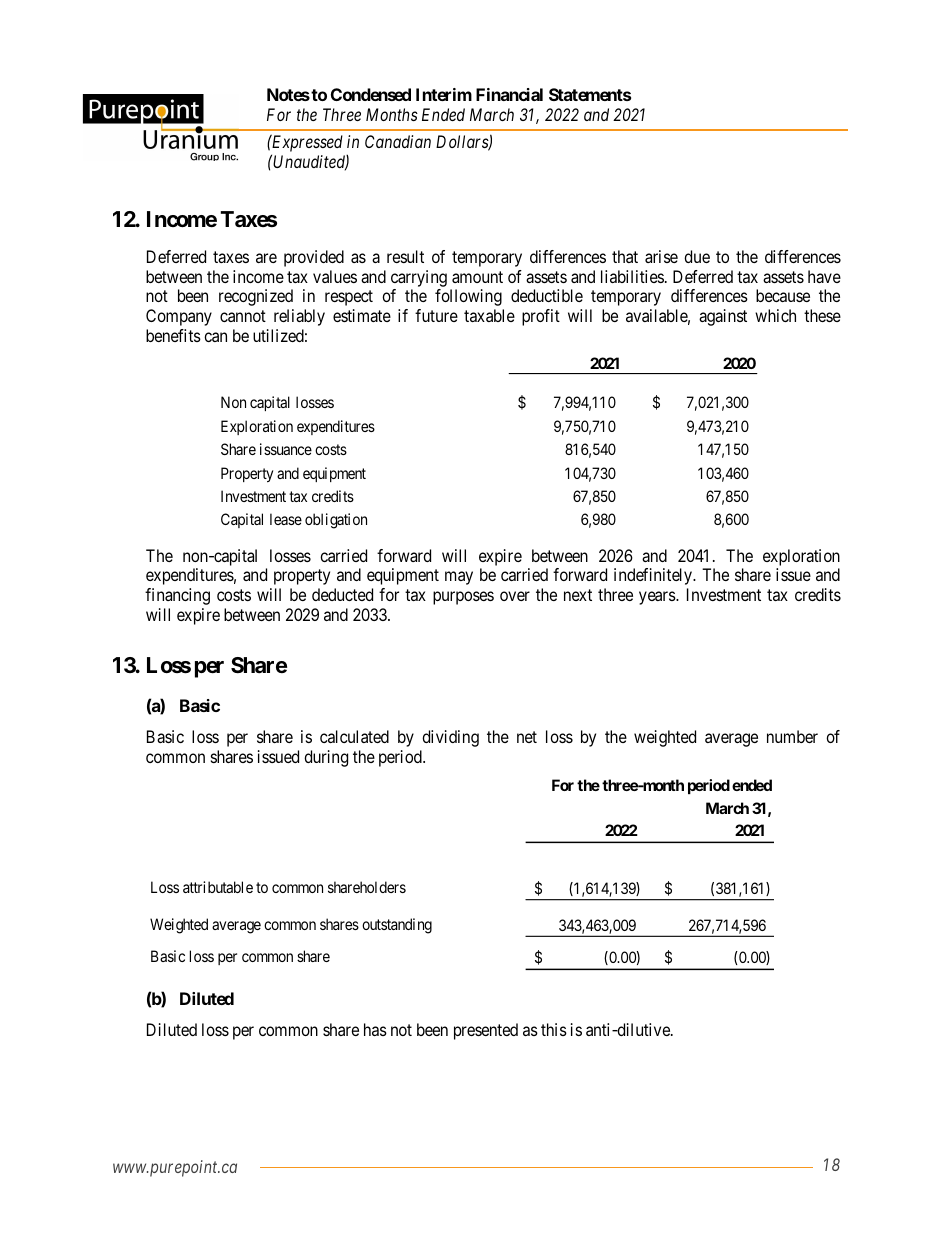 The image size is (952, 1233). Describe the element at coordinates (697, 256) in the screenshot. I see `due` at that location.
